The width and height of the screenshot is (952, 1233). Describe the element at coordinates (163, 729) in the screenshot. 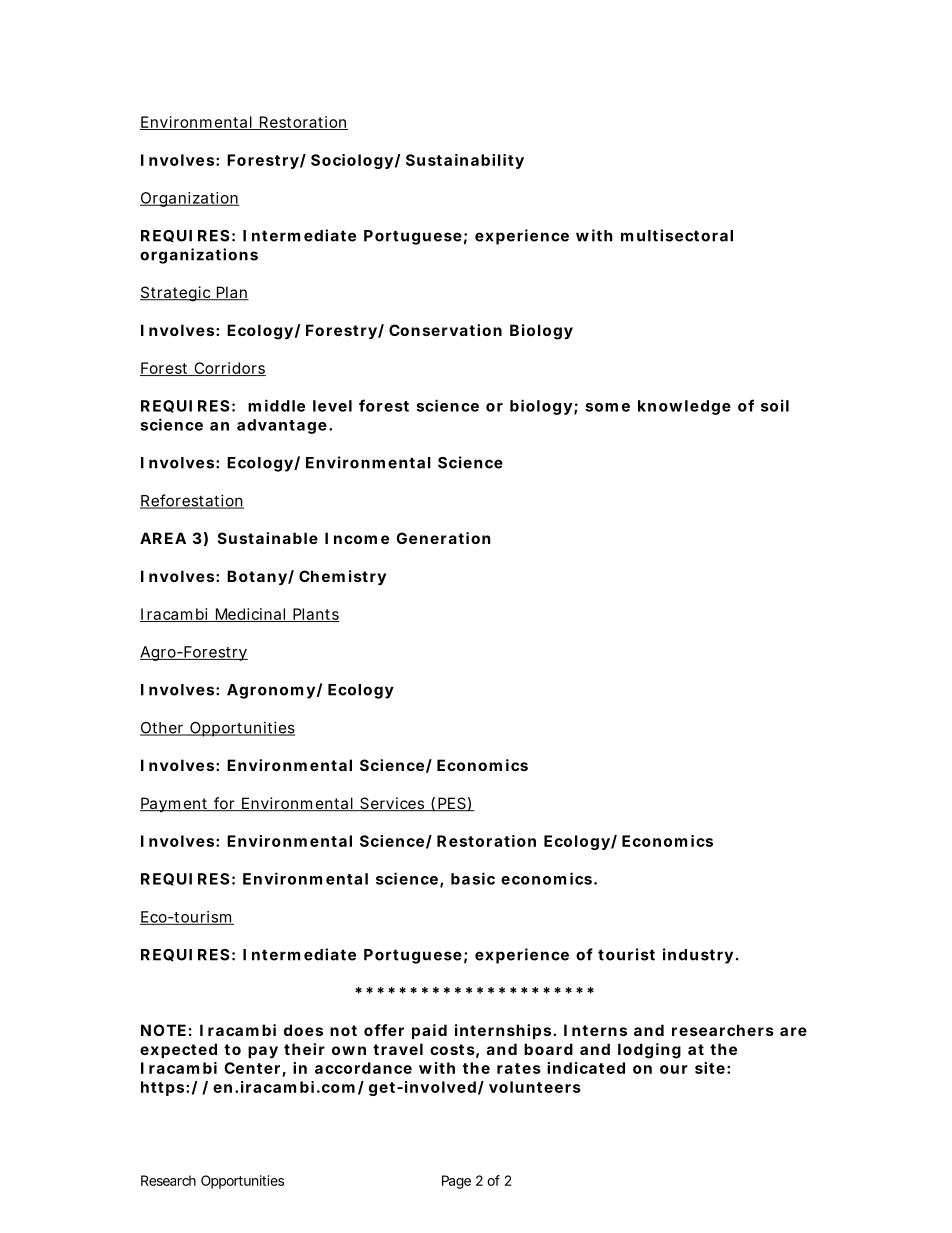

I see `Other` at that location.
